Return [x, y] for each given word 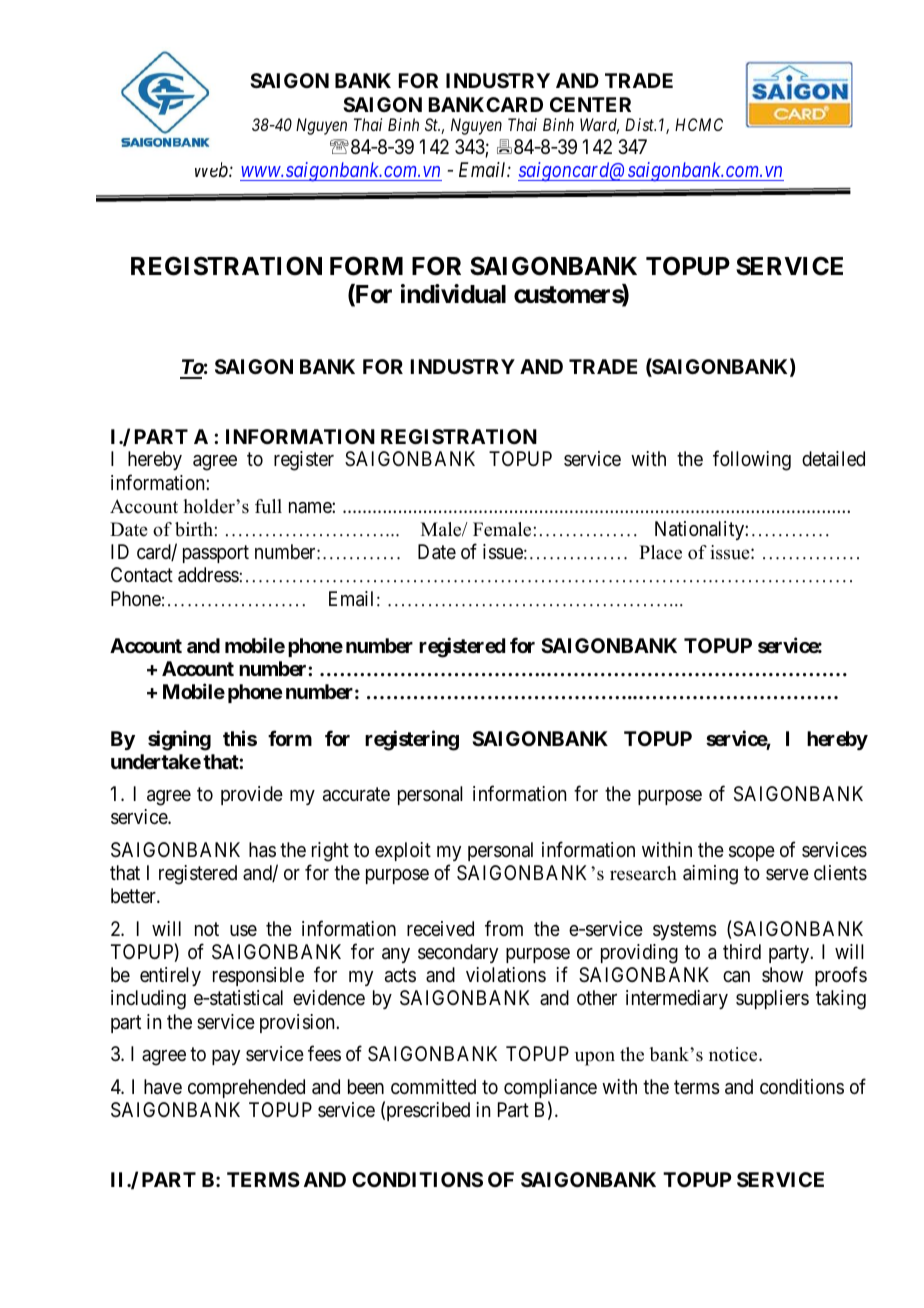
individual [453, 294]
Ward [599, 126]
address [208, 575]
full [268, 506]
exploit [403, 851]
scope [752, 853]
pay [226, 1057]
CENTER [590, 104]
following [752, 461]
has [262, 850]
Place [660, 552]
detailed [833, 459]
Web [212, 169]
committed [433, 1086]
